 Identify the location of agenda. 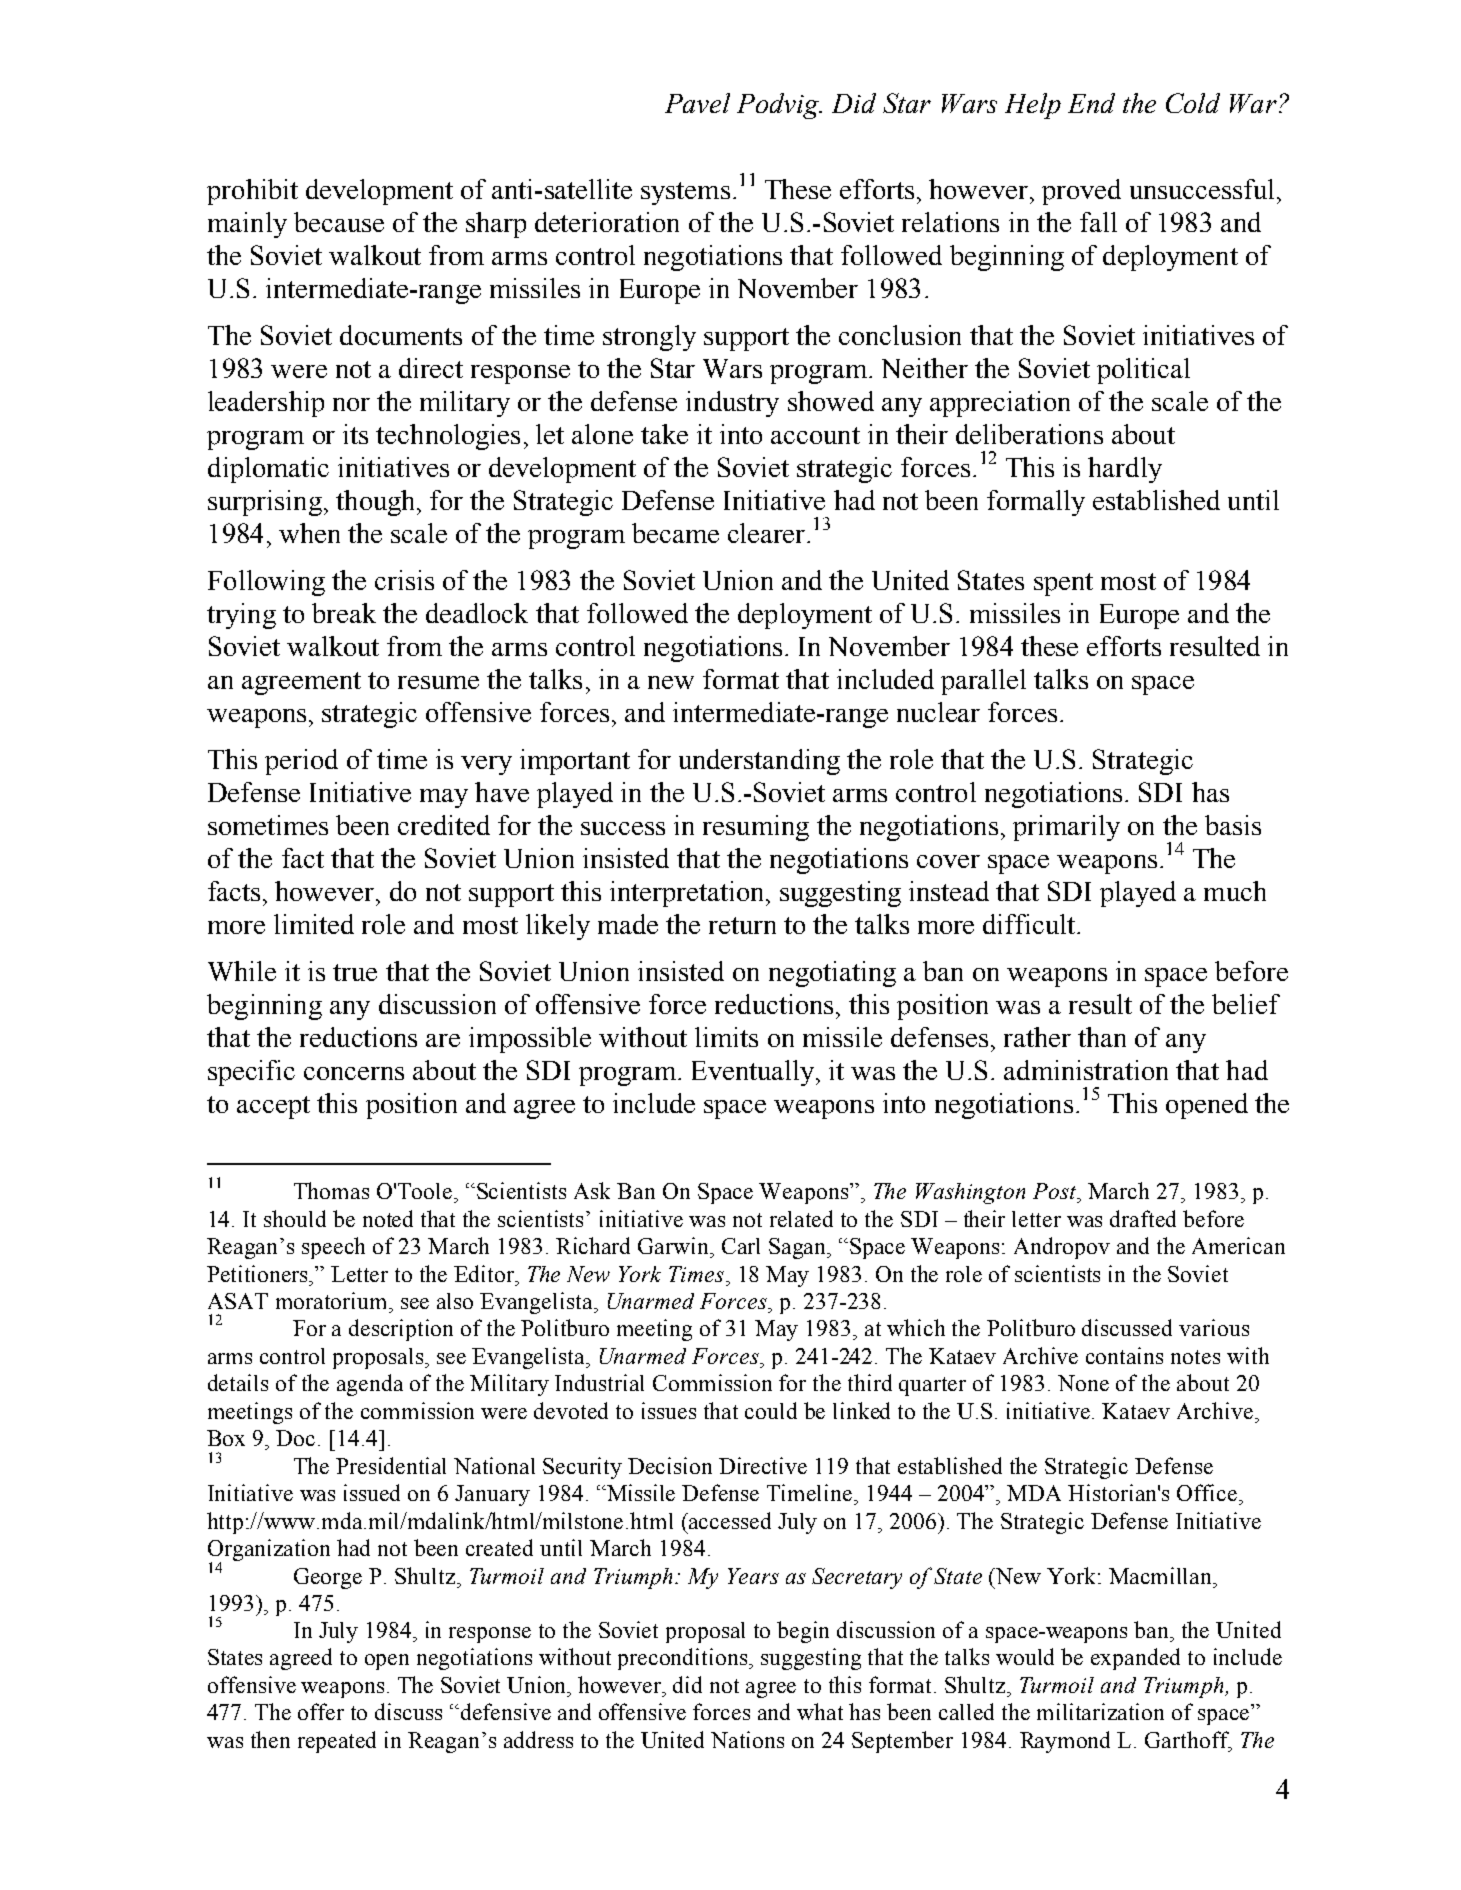
(370, 1385).
